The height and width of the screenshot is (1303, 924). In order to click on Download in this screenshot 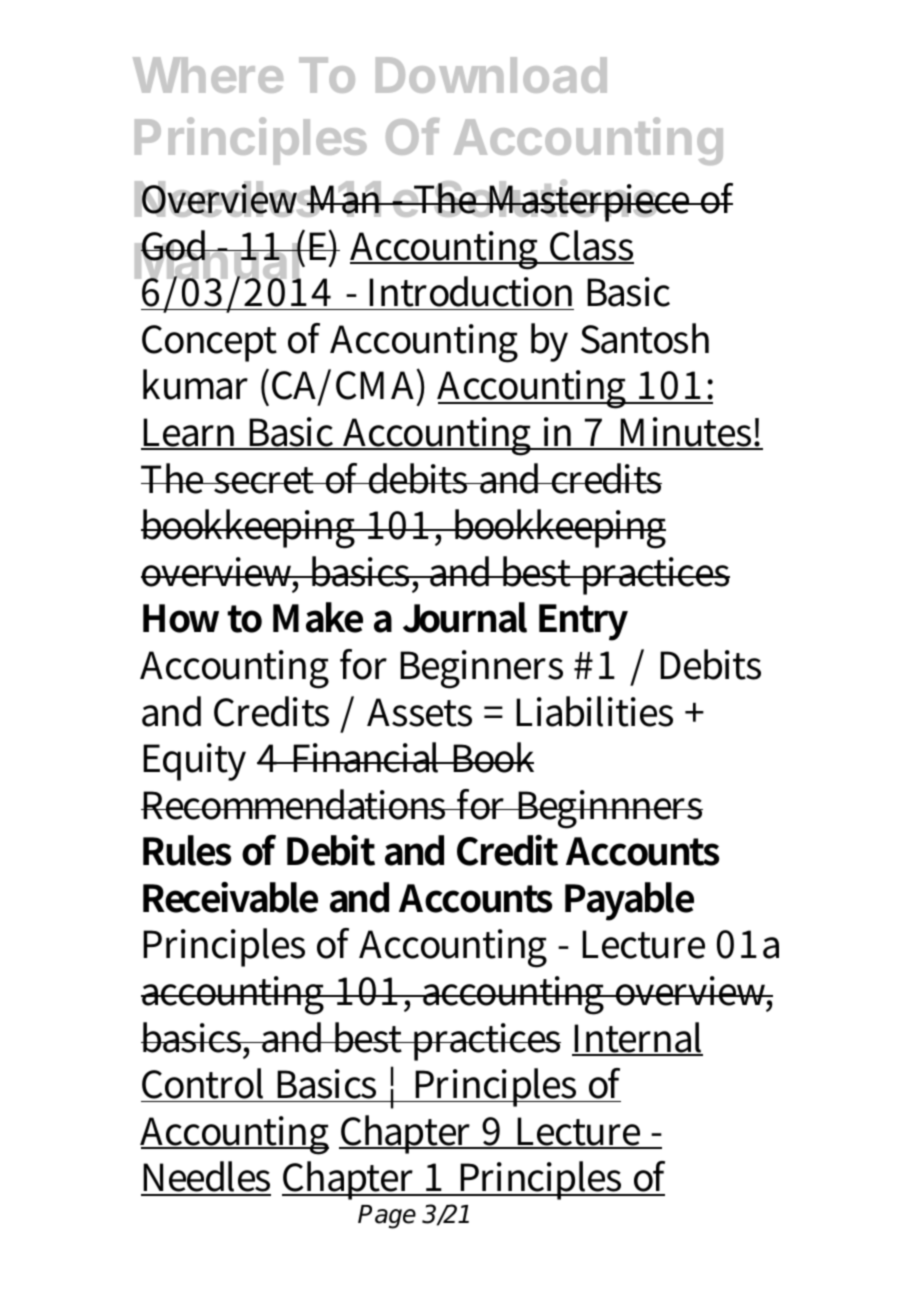, I will do `click(491, 75)`.
